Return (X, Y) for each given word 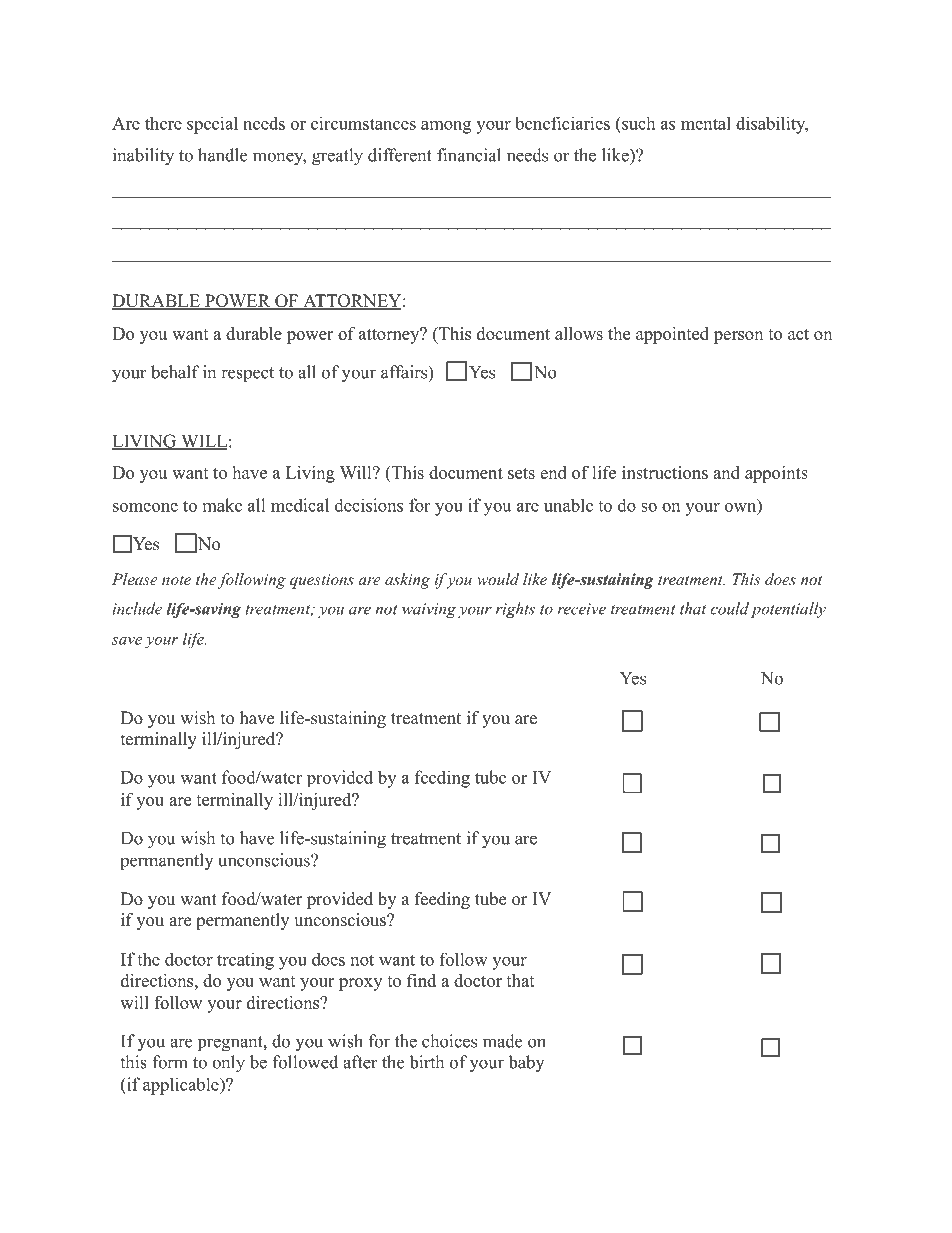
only (228, 1064)
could (729, 608)
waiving (429, 610)
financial (469, 155)
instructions (665, 472)
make (222, 505)
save (127, 641)
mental (706, 123)
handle (222, 155)
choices (449, 1041)
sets (521, 473)
